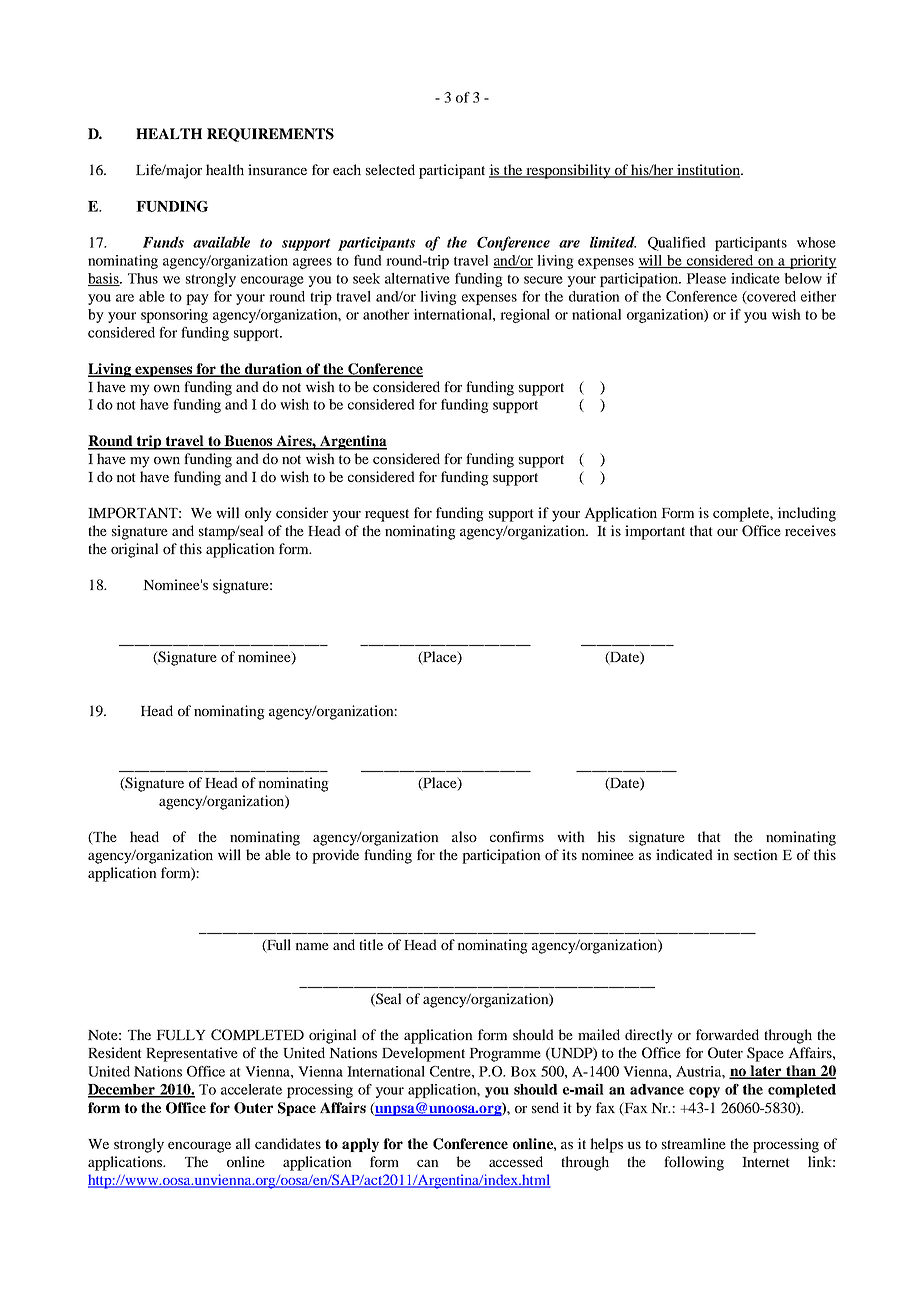  What do you see at coordinates (277, 169) in the screenshot?
I see `insurance` at bounding box center [277, 169].
